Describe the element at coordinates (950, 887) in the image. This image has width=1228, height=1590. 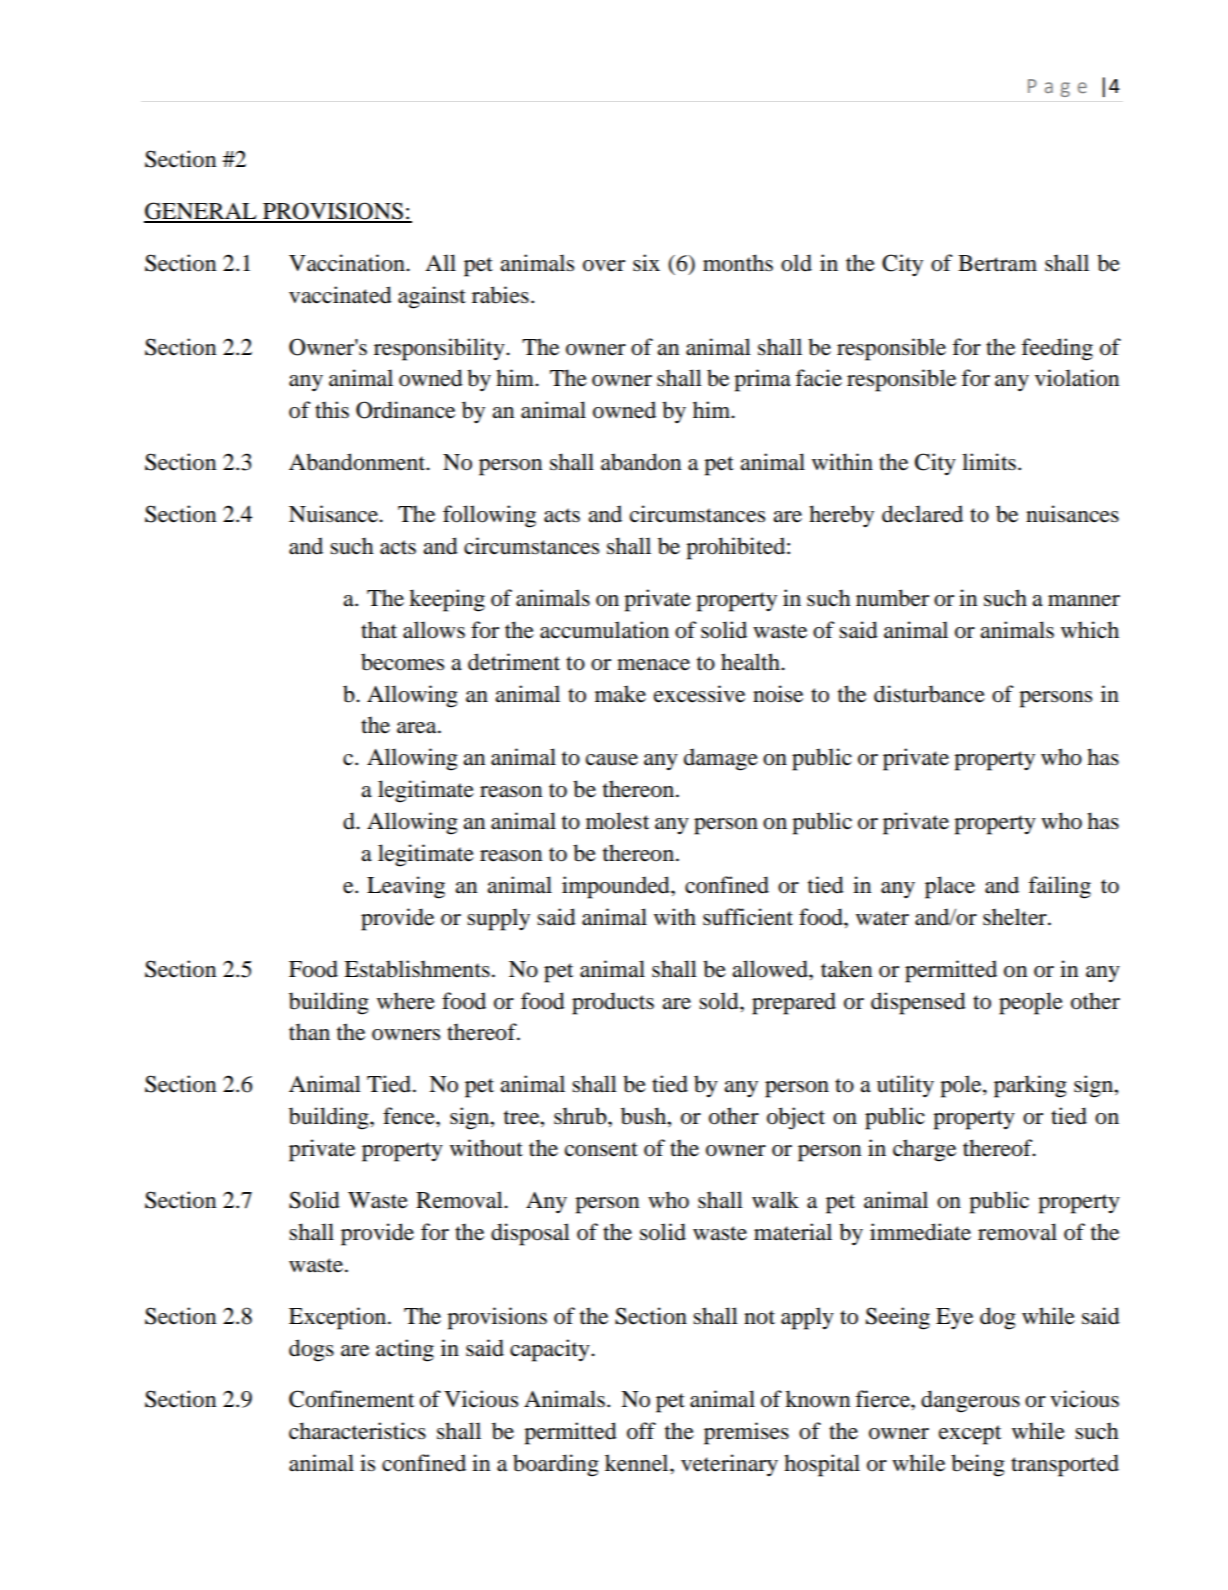
I see `place` at that location.
